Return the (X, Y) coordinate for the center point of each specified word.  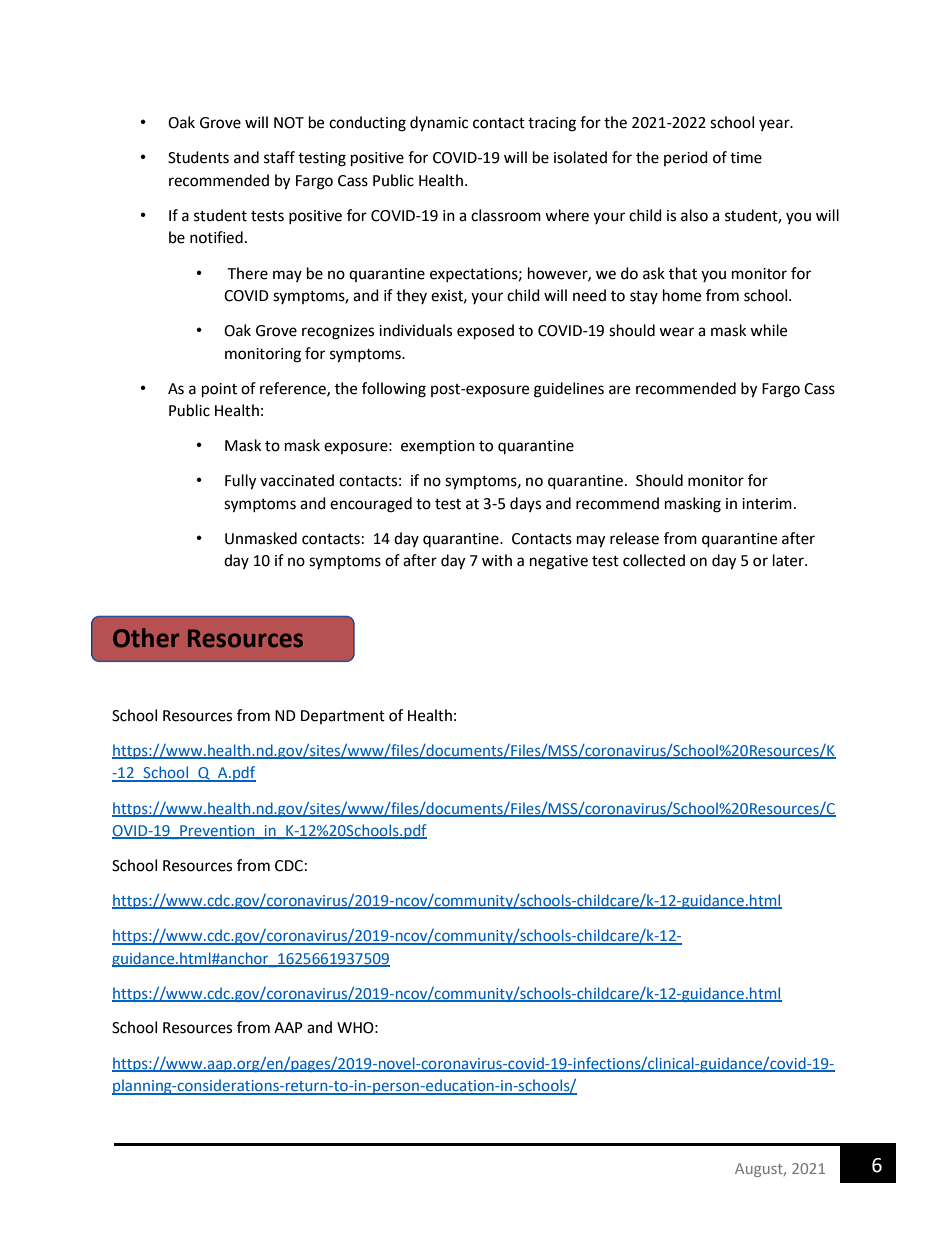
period (686, 158)
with (497, 560)
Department (343, 717)
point (219, 390)
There (247, 273)
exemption (438, 447)
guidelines (569, 390)
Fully (240, 482)
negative (559, 562)
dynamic (439, 124)
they (411, 296)
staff (279, 157)
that (683, 273)
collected (654, 560)
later (789, 560)
